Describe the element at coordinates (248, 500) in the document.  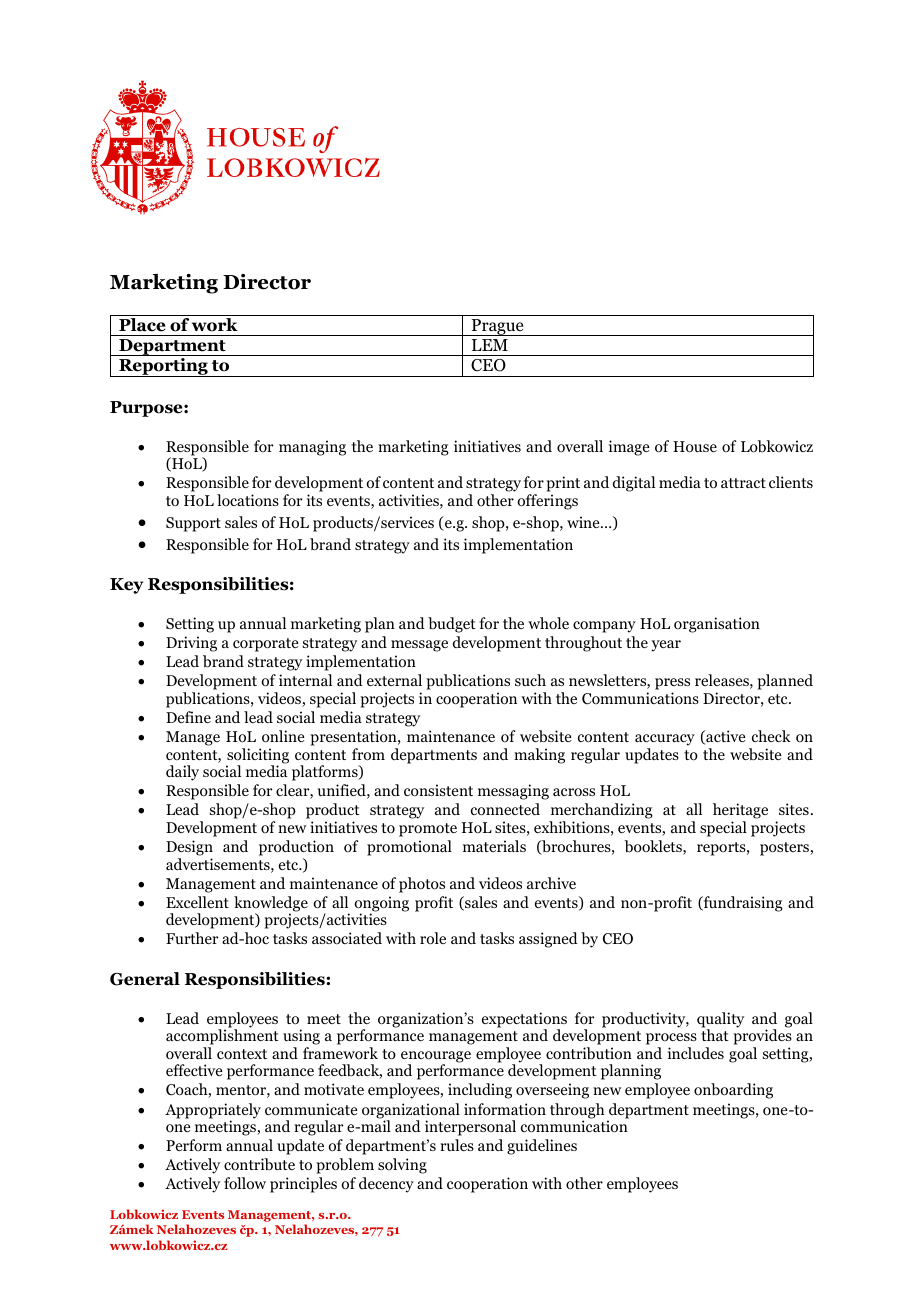
I see `locations` at that location.
